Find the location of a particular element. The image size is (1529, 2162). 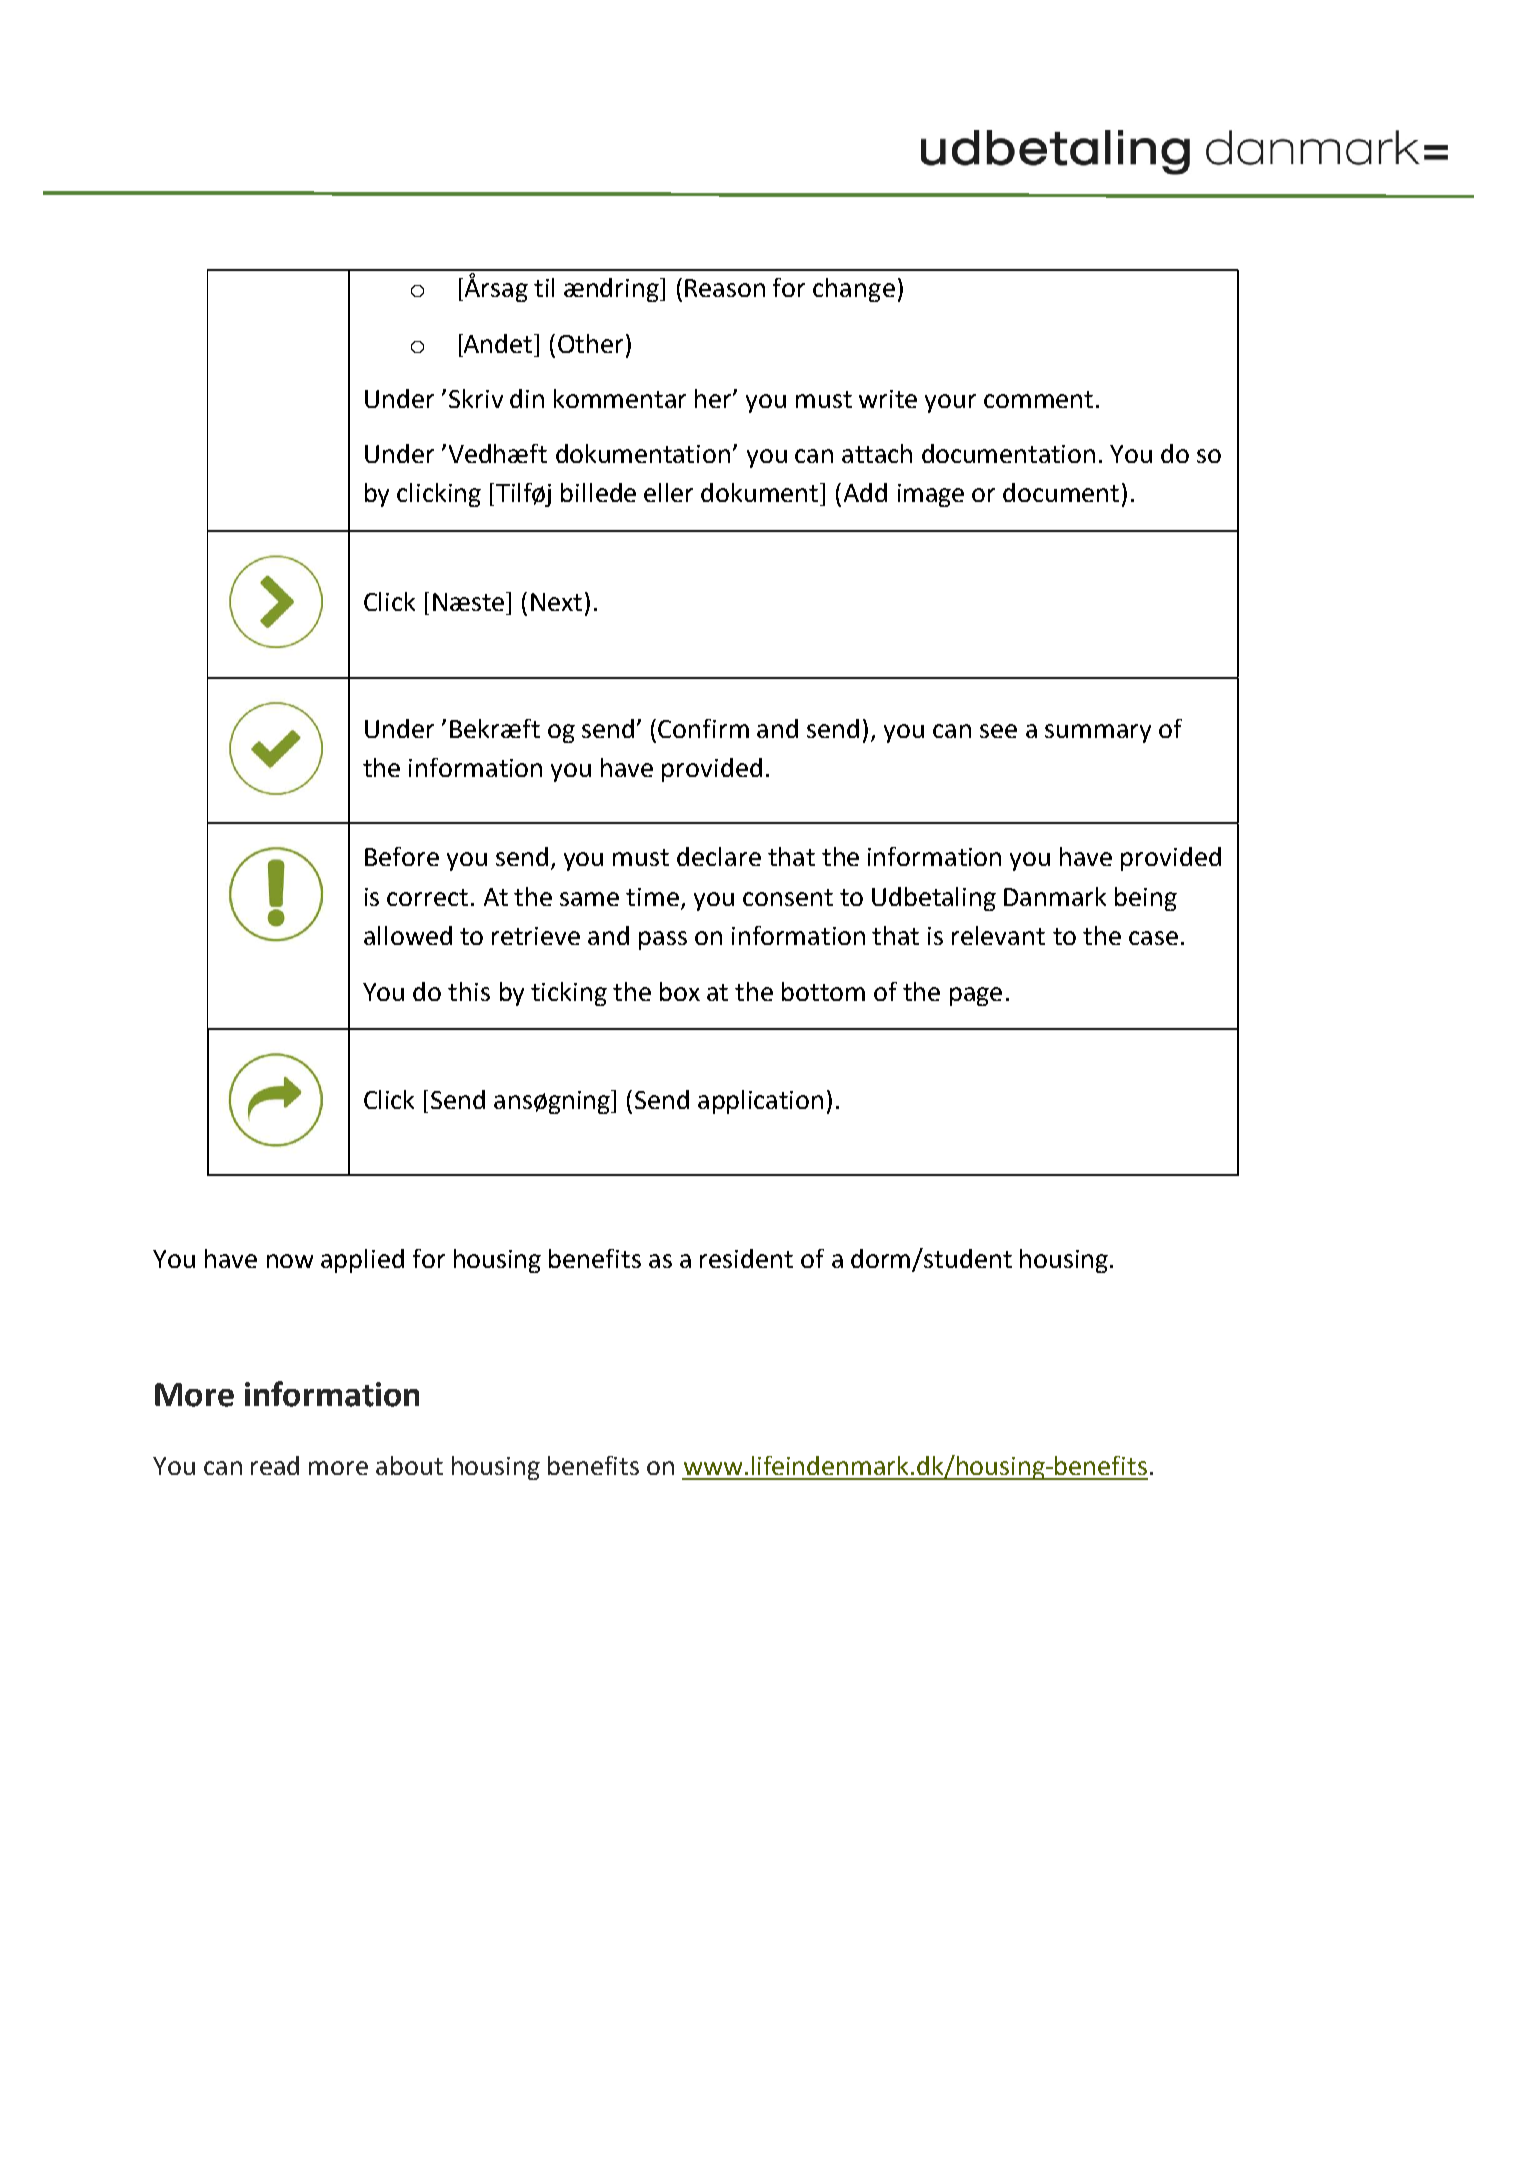

eller is located at coordinates (668, 492).
